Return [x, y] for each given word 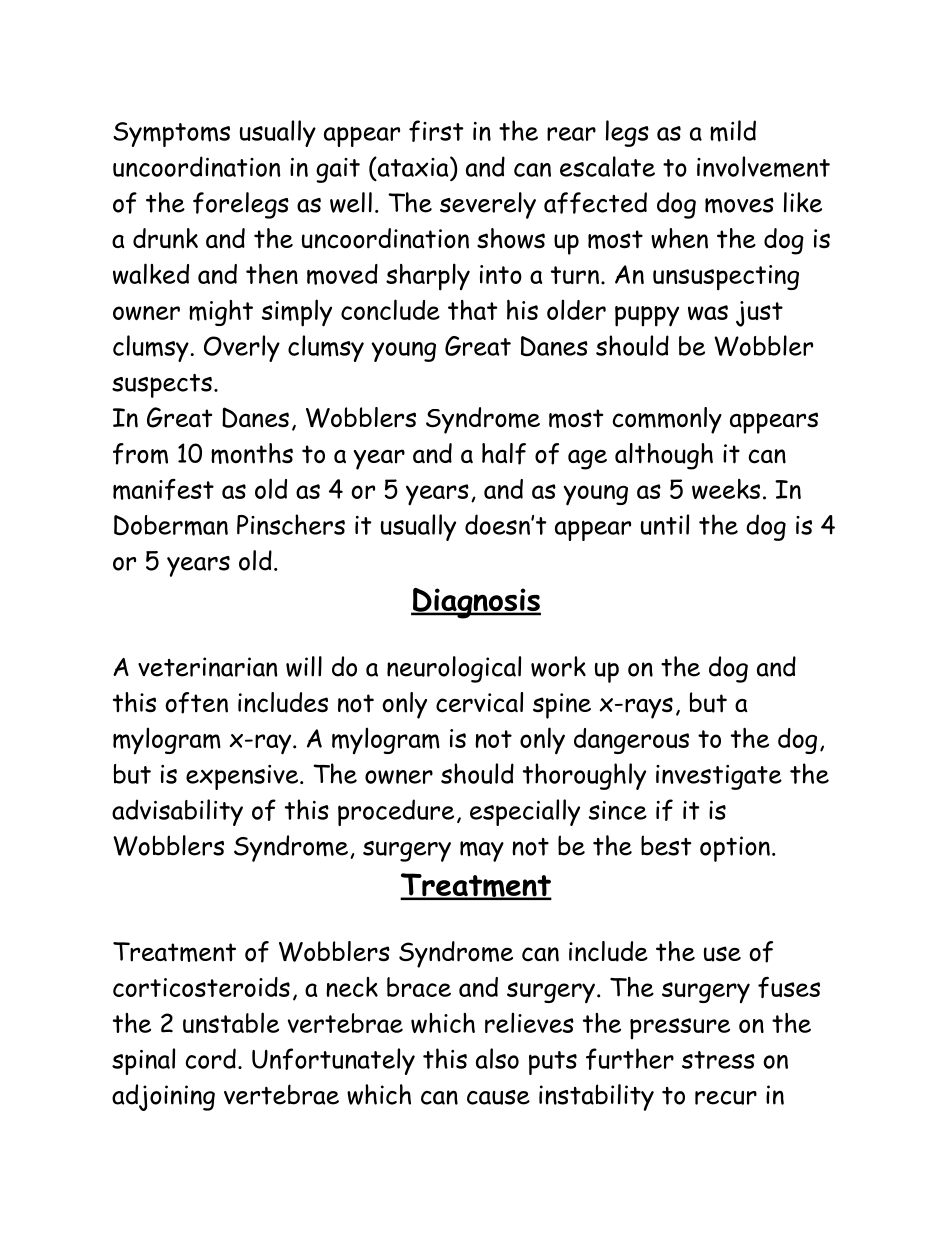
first [436, 131]
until [665, 524]
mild [733, 131]
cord [211, 1058]
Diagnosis [476, 603]
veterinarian [207, 667]
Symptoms [171, 134]
